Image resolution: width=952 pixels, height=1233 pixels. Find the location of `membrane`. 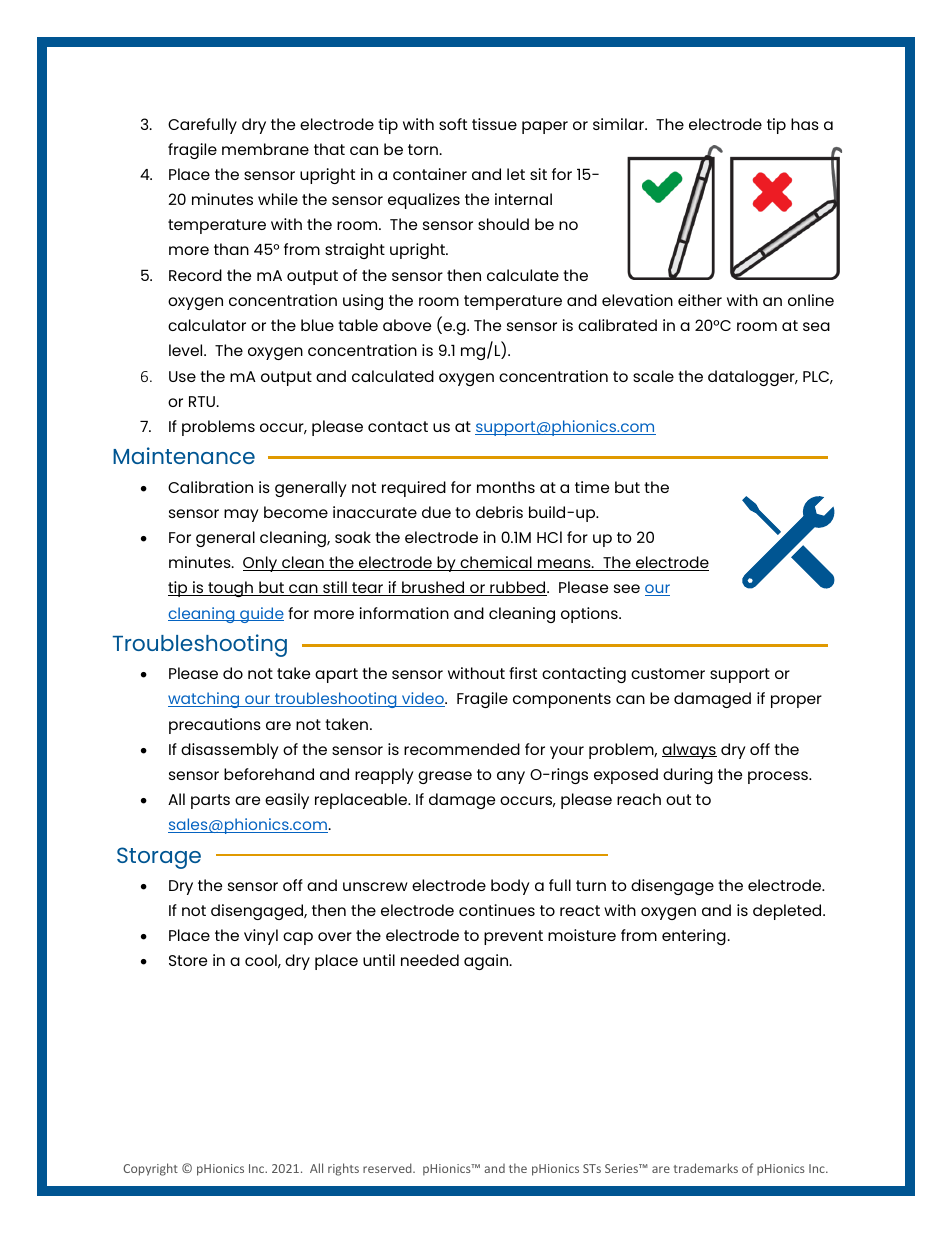

membrane is located at coordinates (265, 149).
